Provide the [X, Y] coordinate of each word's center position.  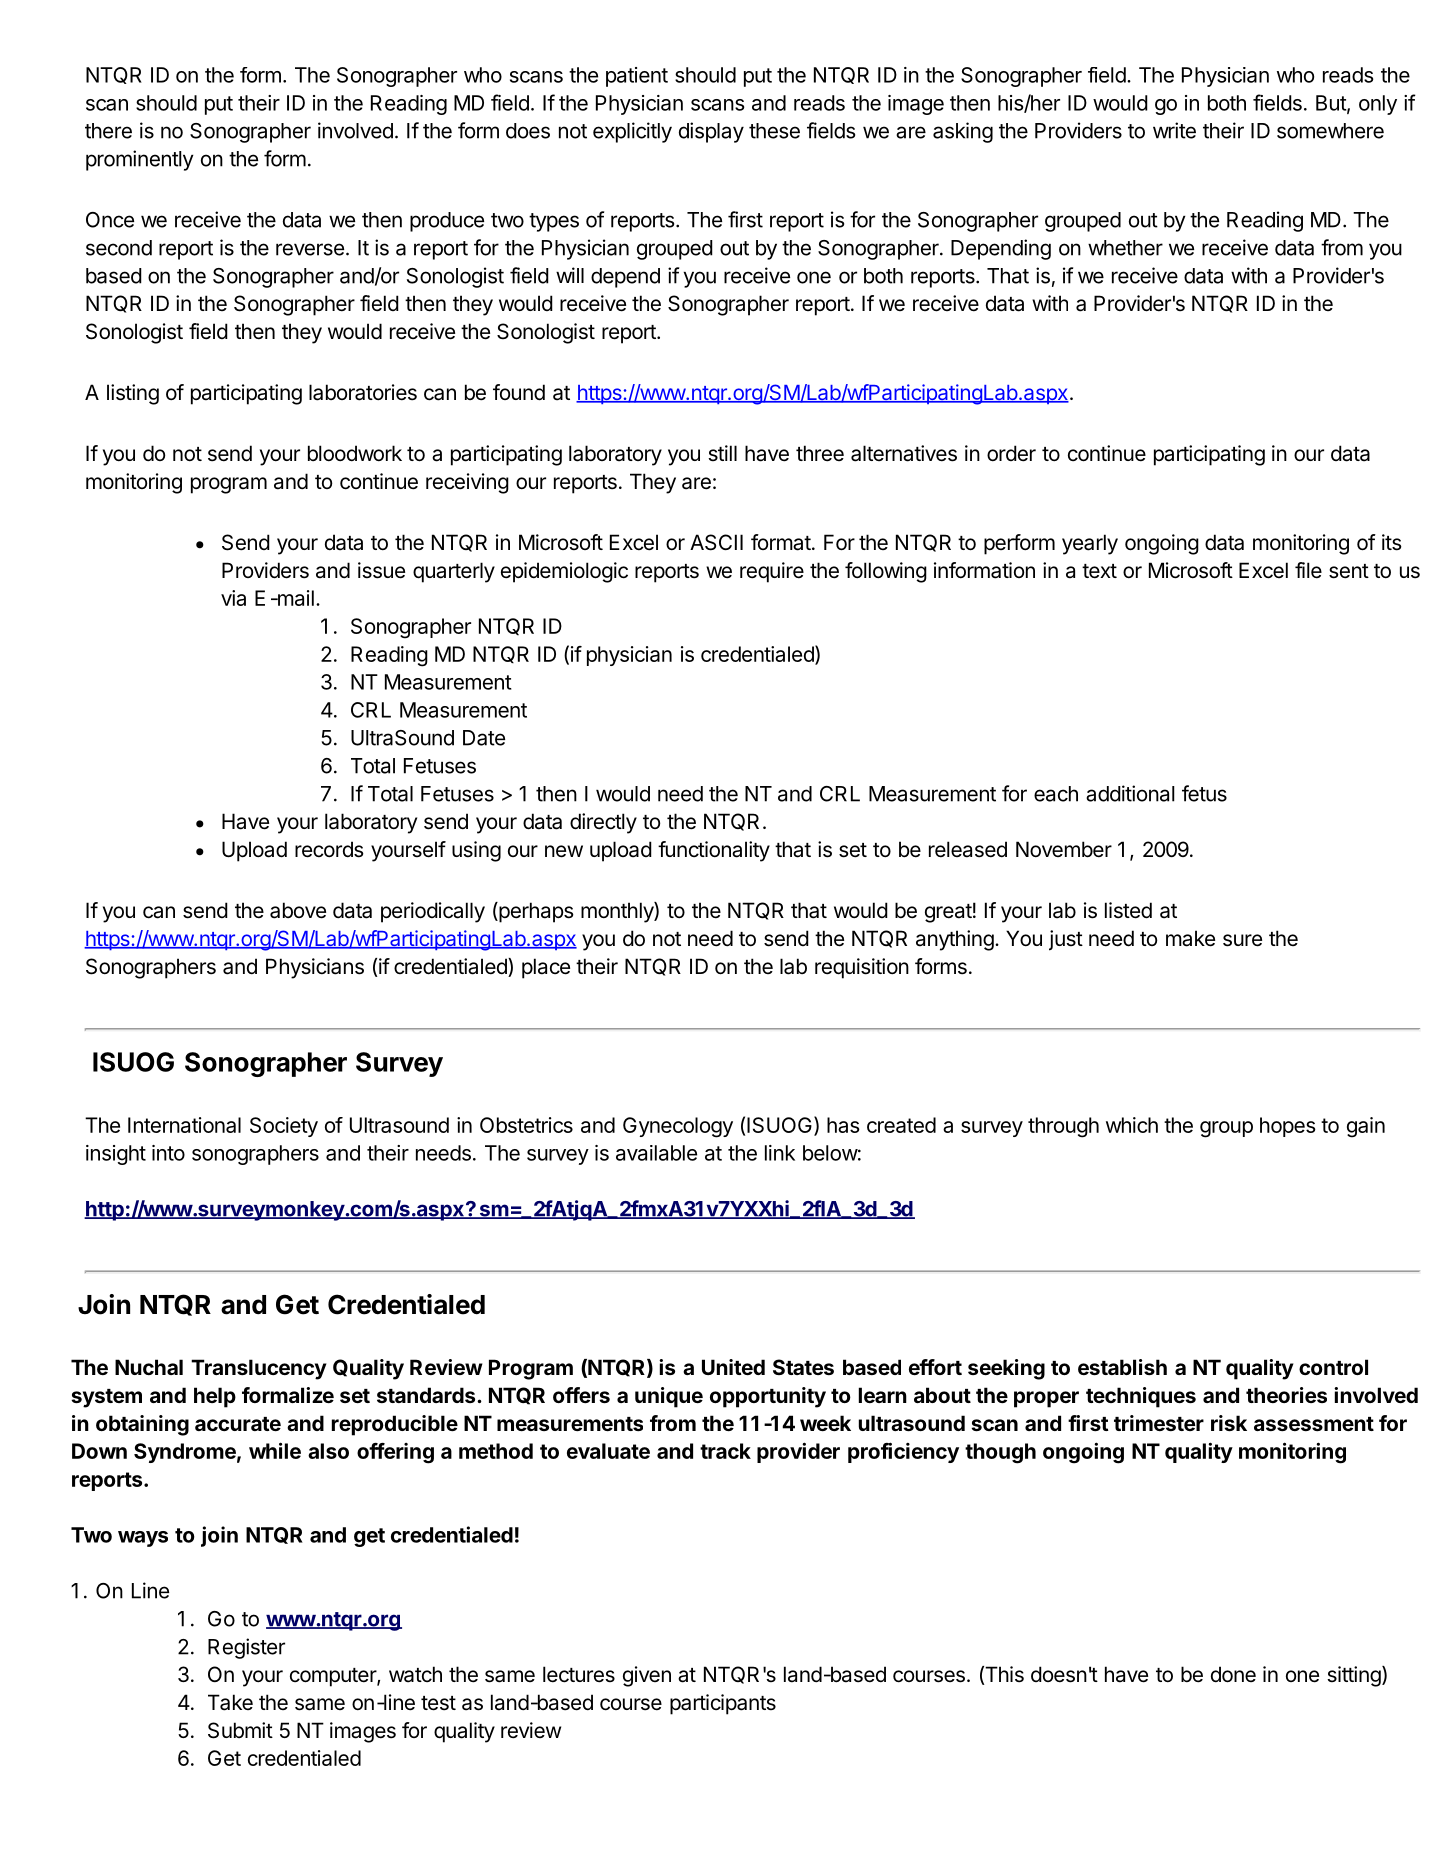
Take [230, 1702]
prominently [140, 160]
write [1174, 130]
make [1190, 938]
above [298, 910]
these [774, 131]
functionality [714, 851]
